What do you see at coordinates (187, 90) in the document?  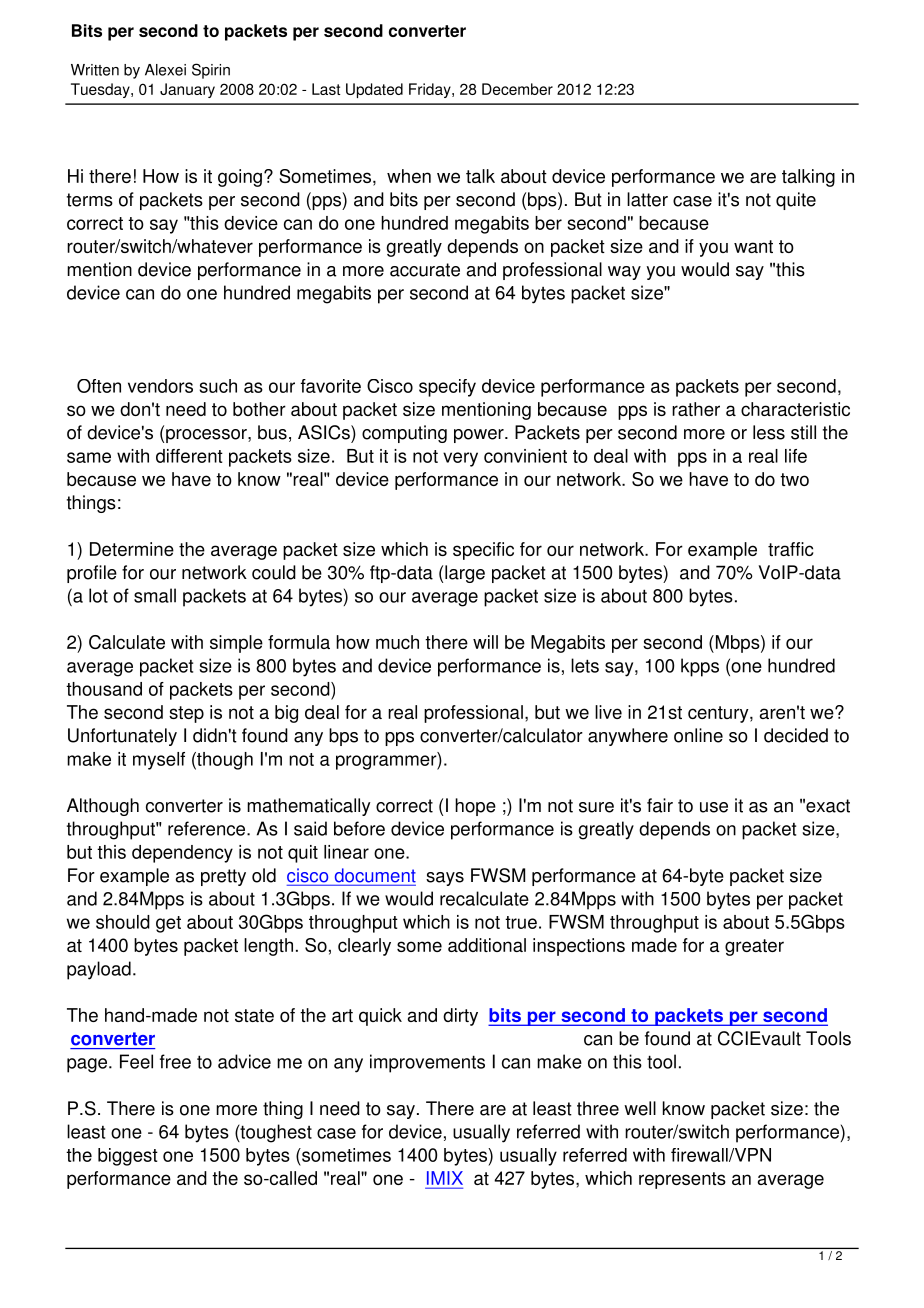 I see `January` at bounding box center [187, 90].
